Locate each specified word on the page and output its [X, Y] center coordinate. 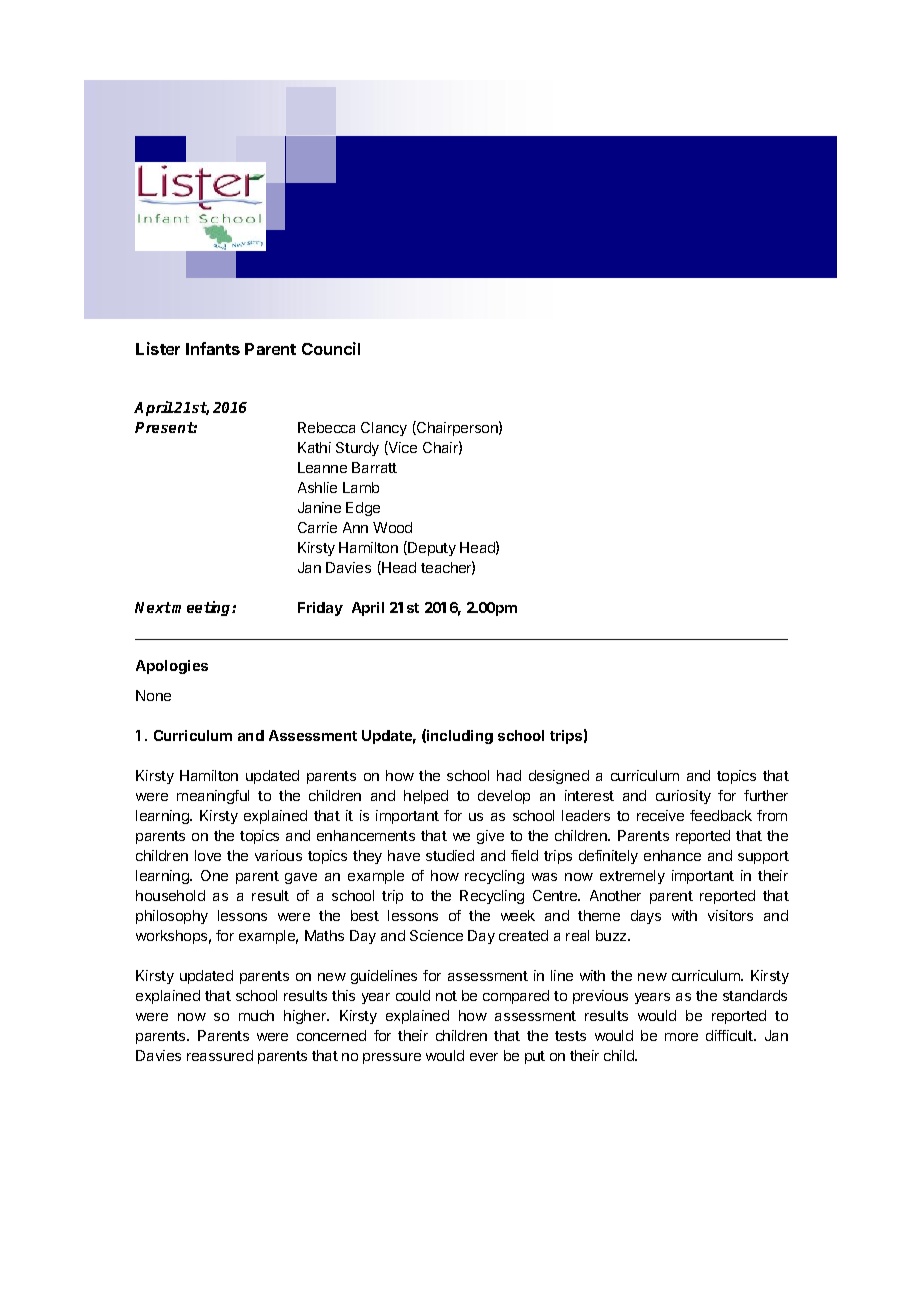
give [490, 837]
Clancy [384, 429]
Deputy [432, 549]
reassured [220, 1055]
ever [484, 1057]
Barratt [374, 467]
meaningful [213, 797]
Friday [320, 609]
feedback [721, 815]
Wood [392, 527]
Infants [213, 348]
